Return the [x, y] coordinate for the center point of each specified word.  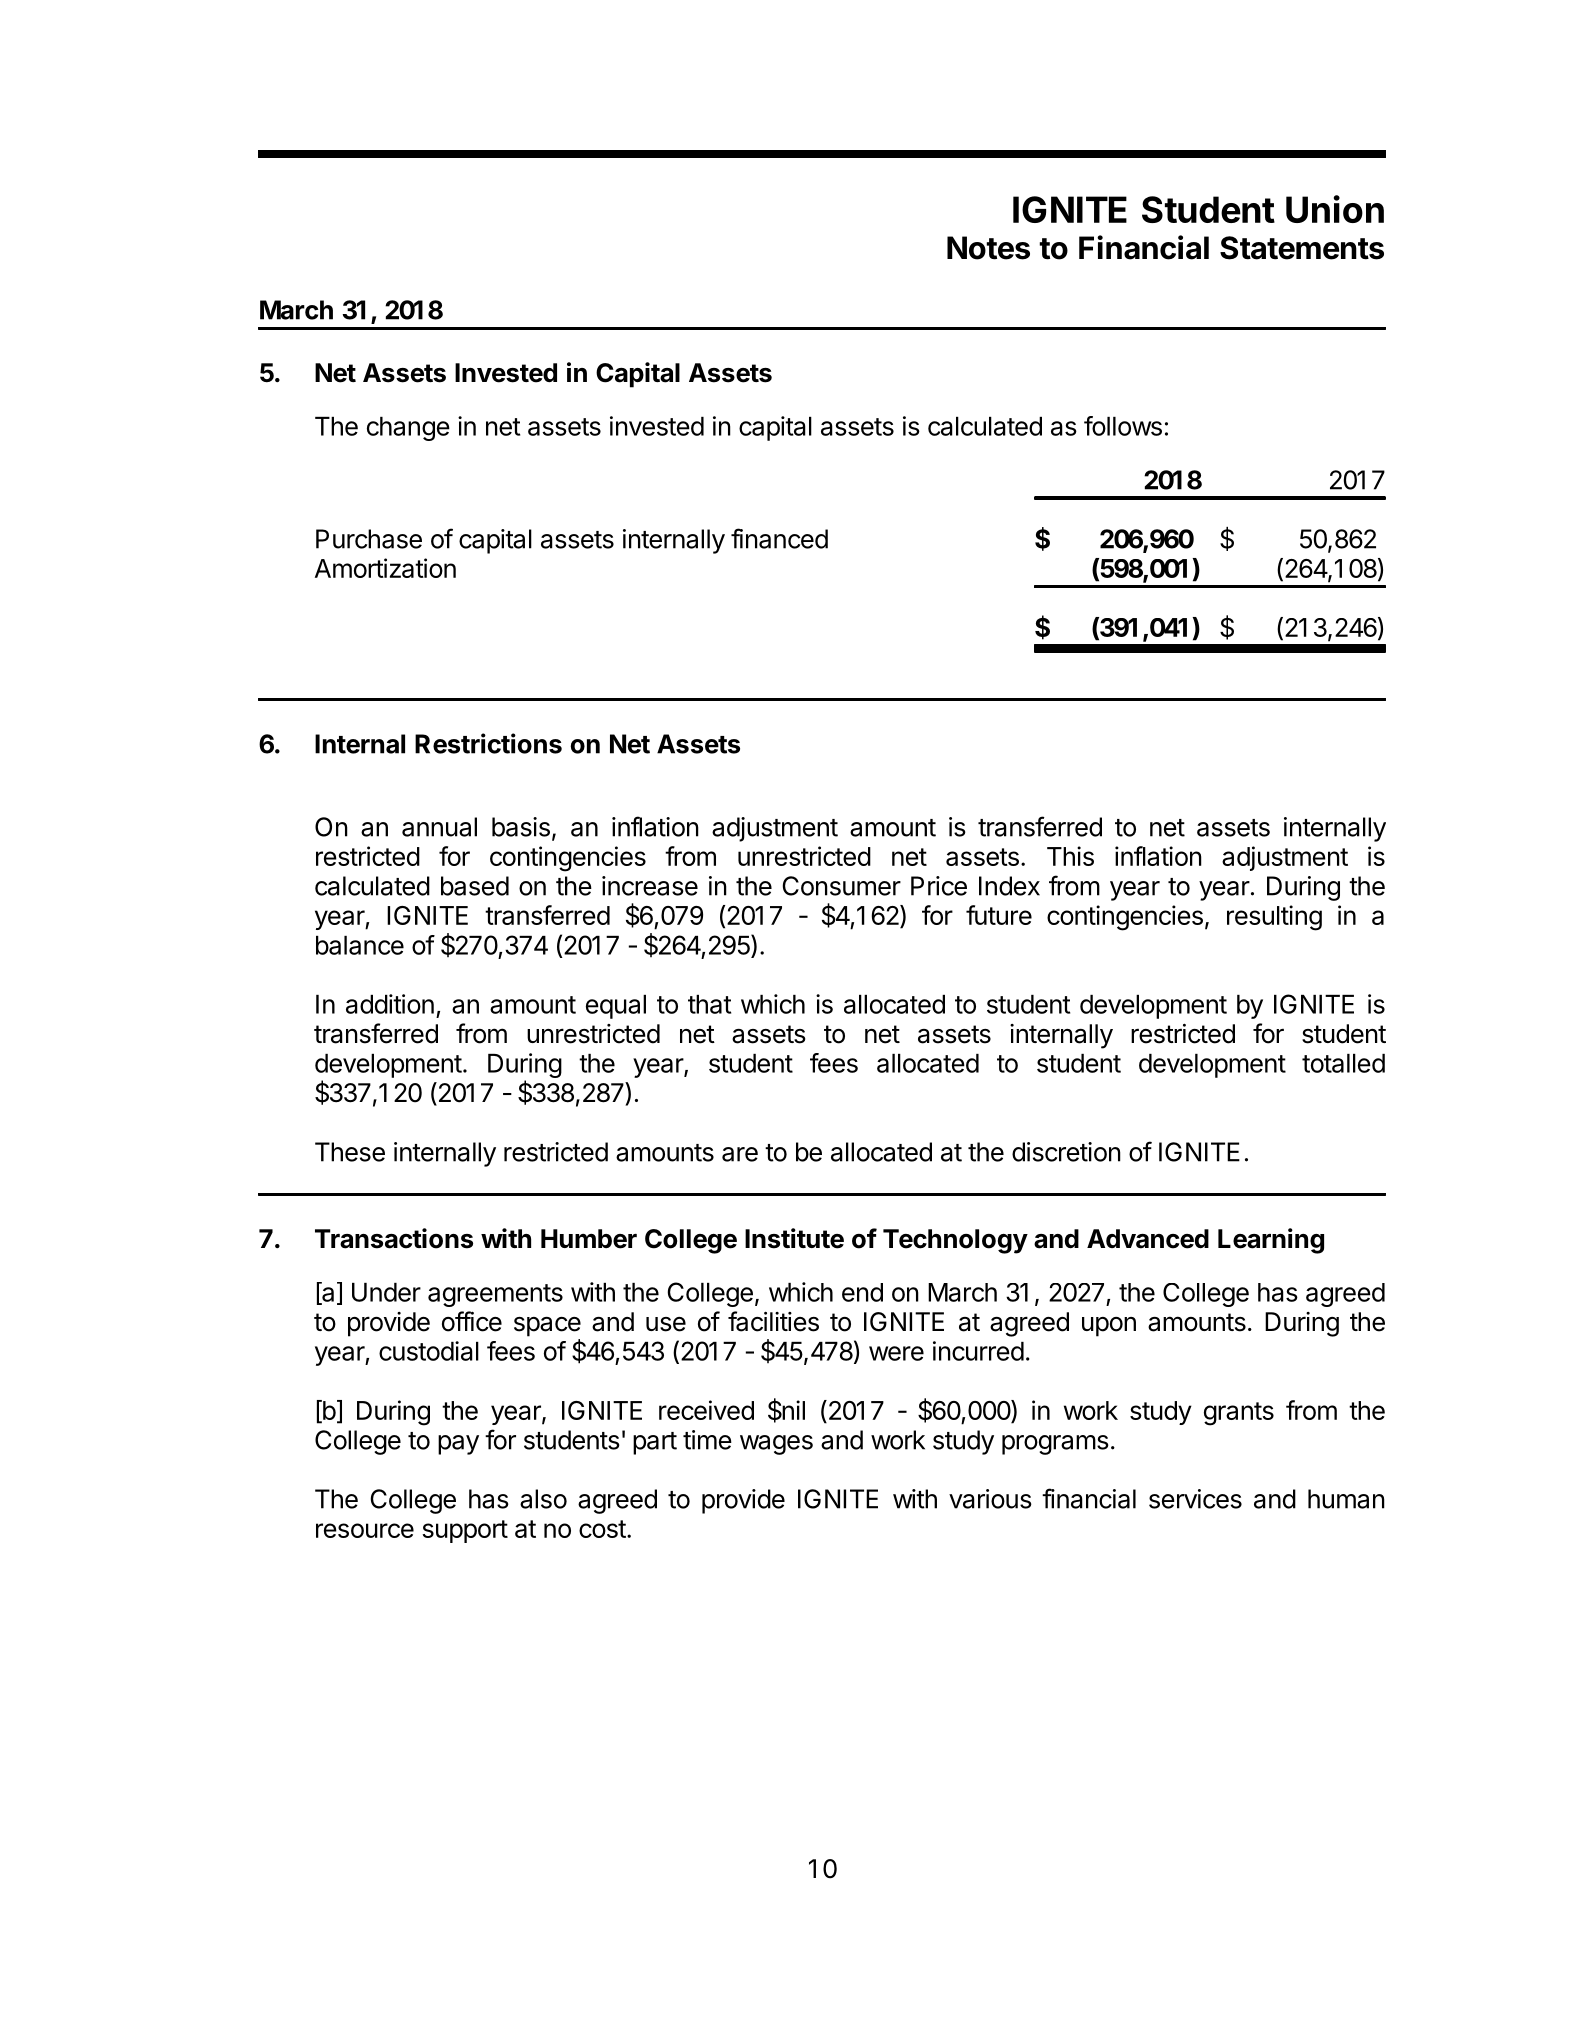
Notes [988, 248]
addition [390, 1004]
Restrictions [488, 743]
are [740, 1154]
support [465, 1531]
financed [779, 538]
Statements [1302, 248]
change [408, 429]
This [1070, 856]
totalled [1343, 1063]
